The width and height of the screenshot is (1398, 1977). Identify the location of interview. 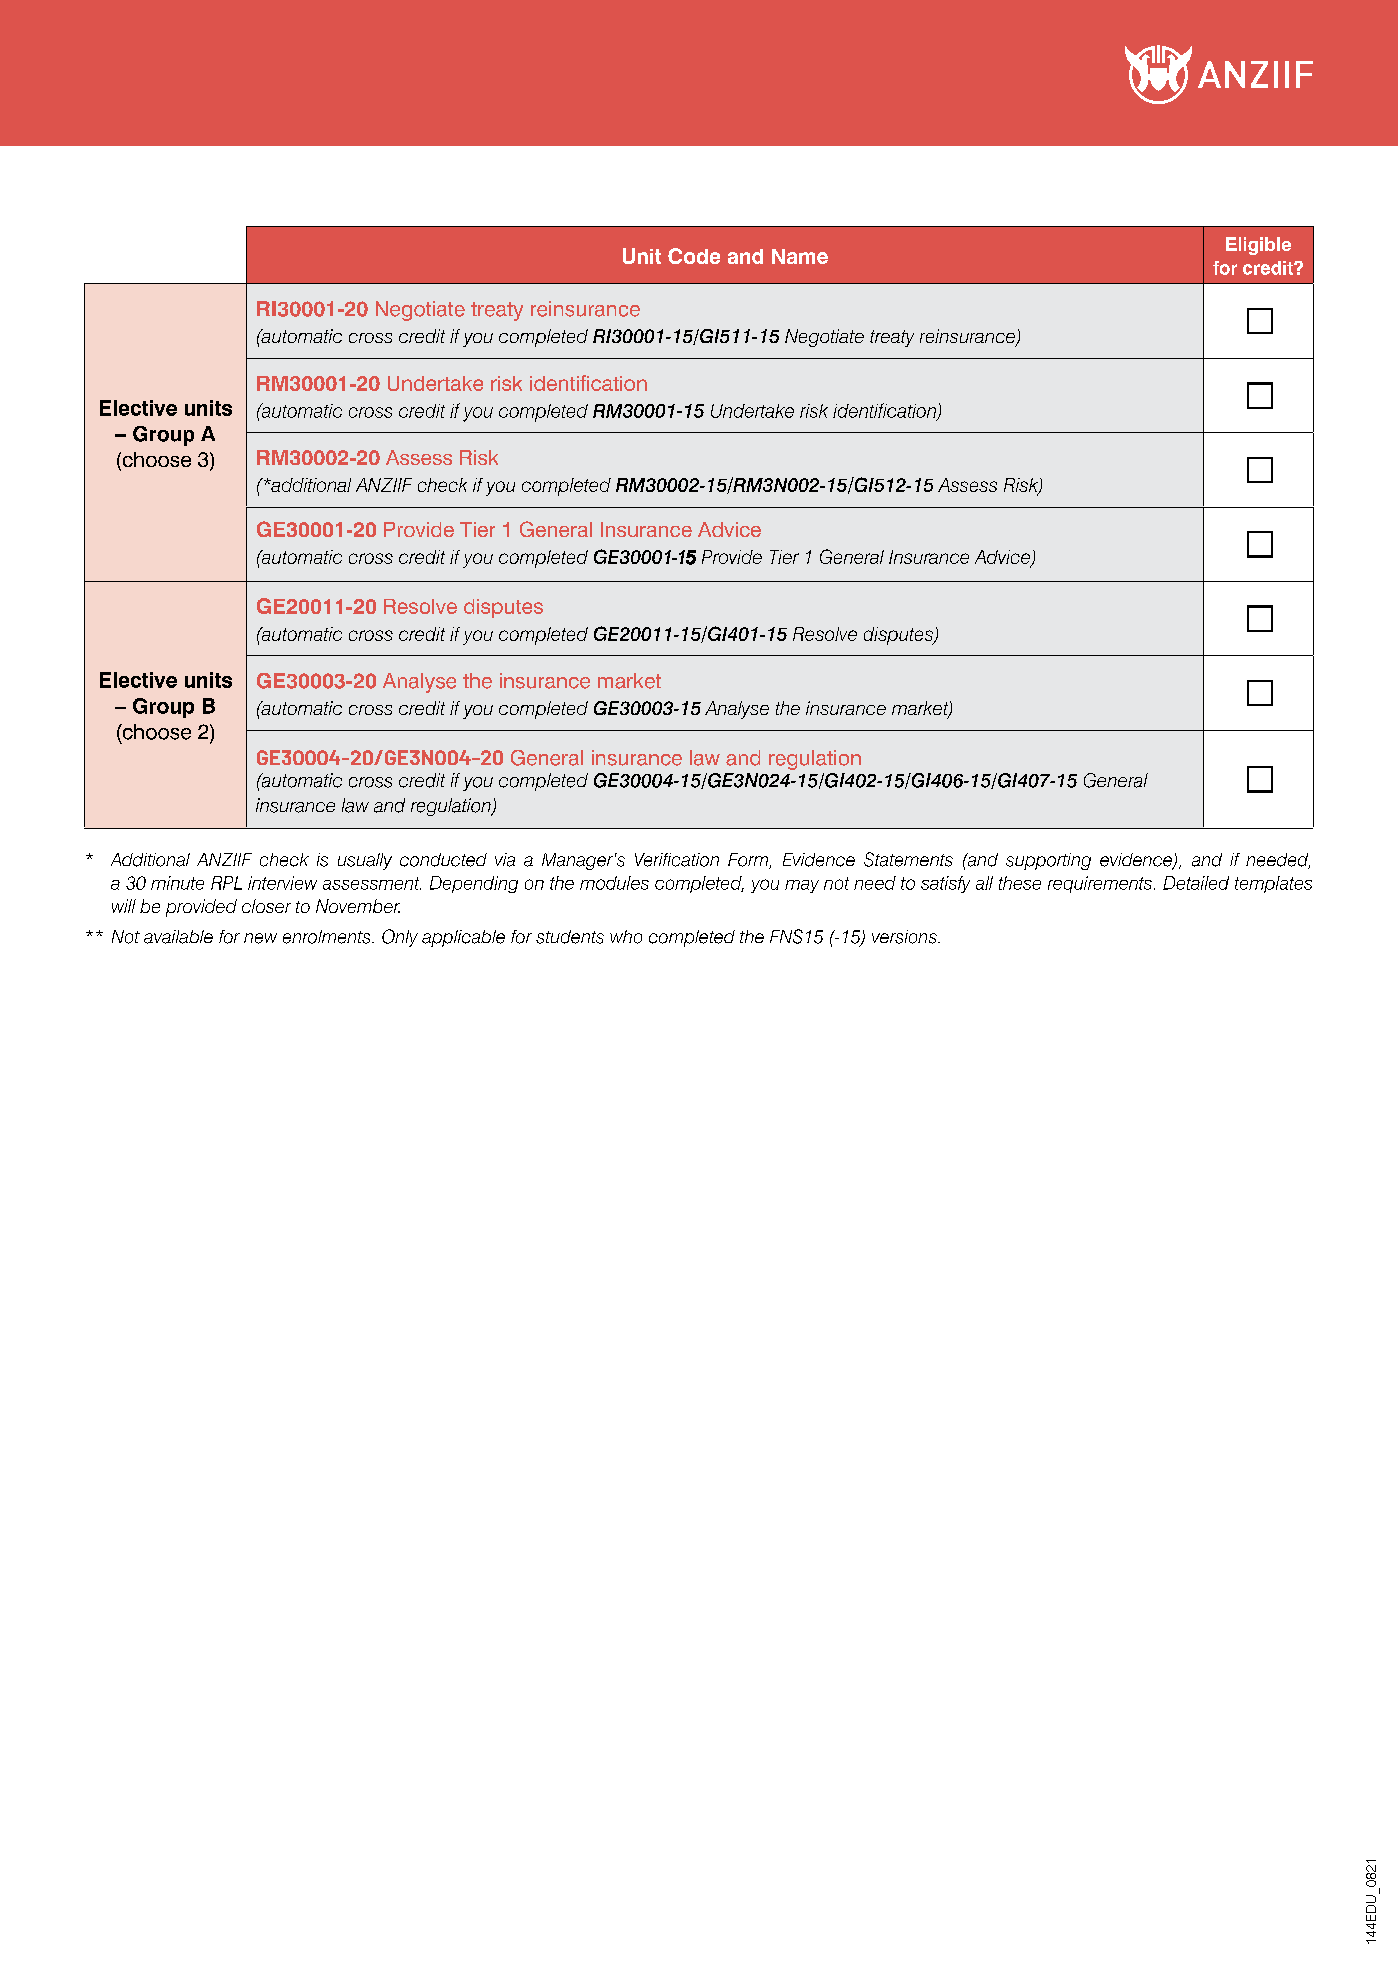
(282, 883).
